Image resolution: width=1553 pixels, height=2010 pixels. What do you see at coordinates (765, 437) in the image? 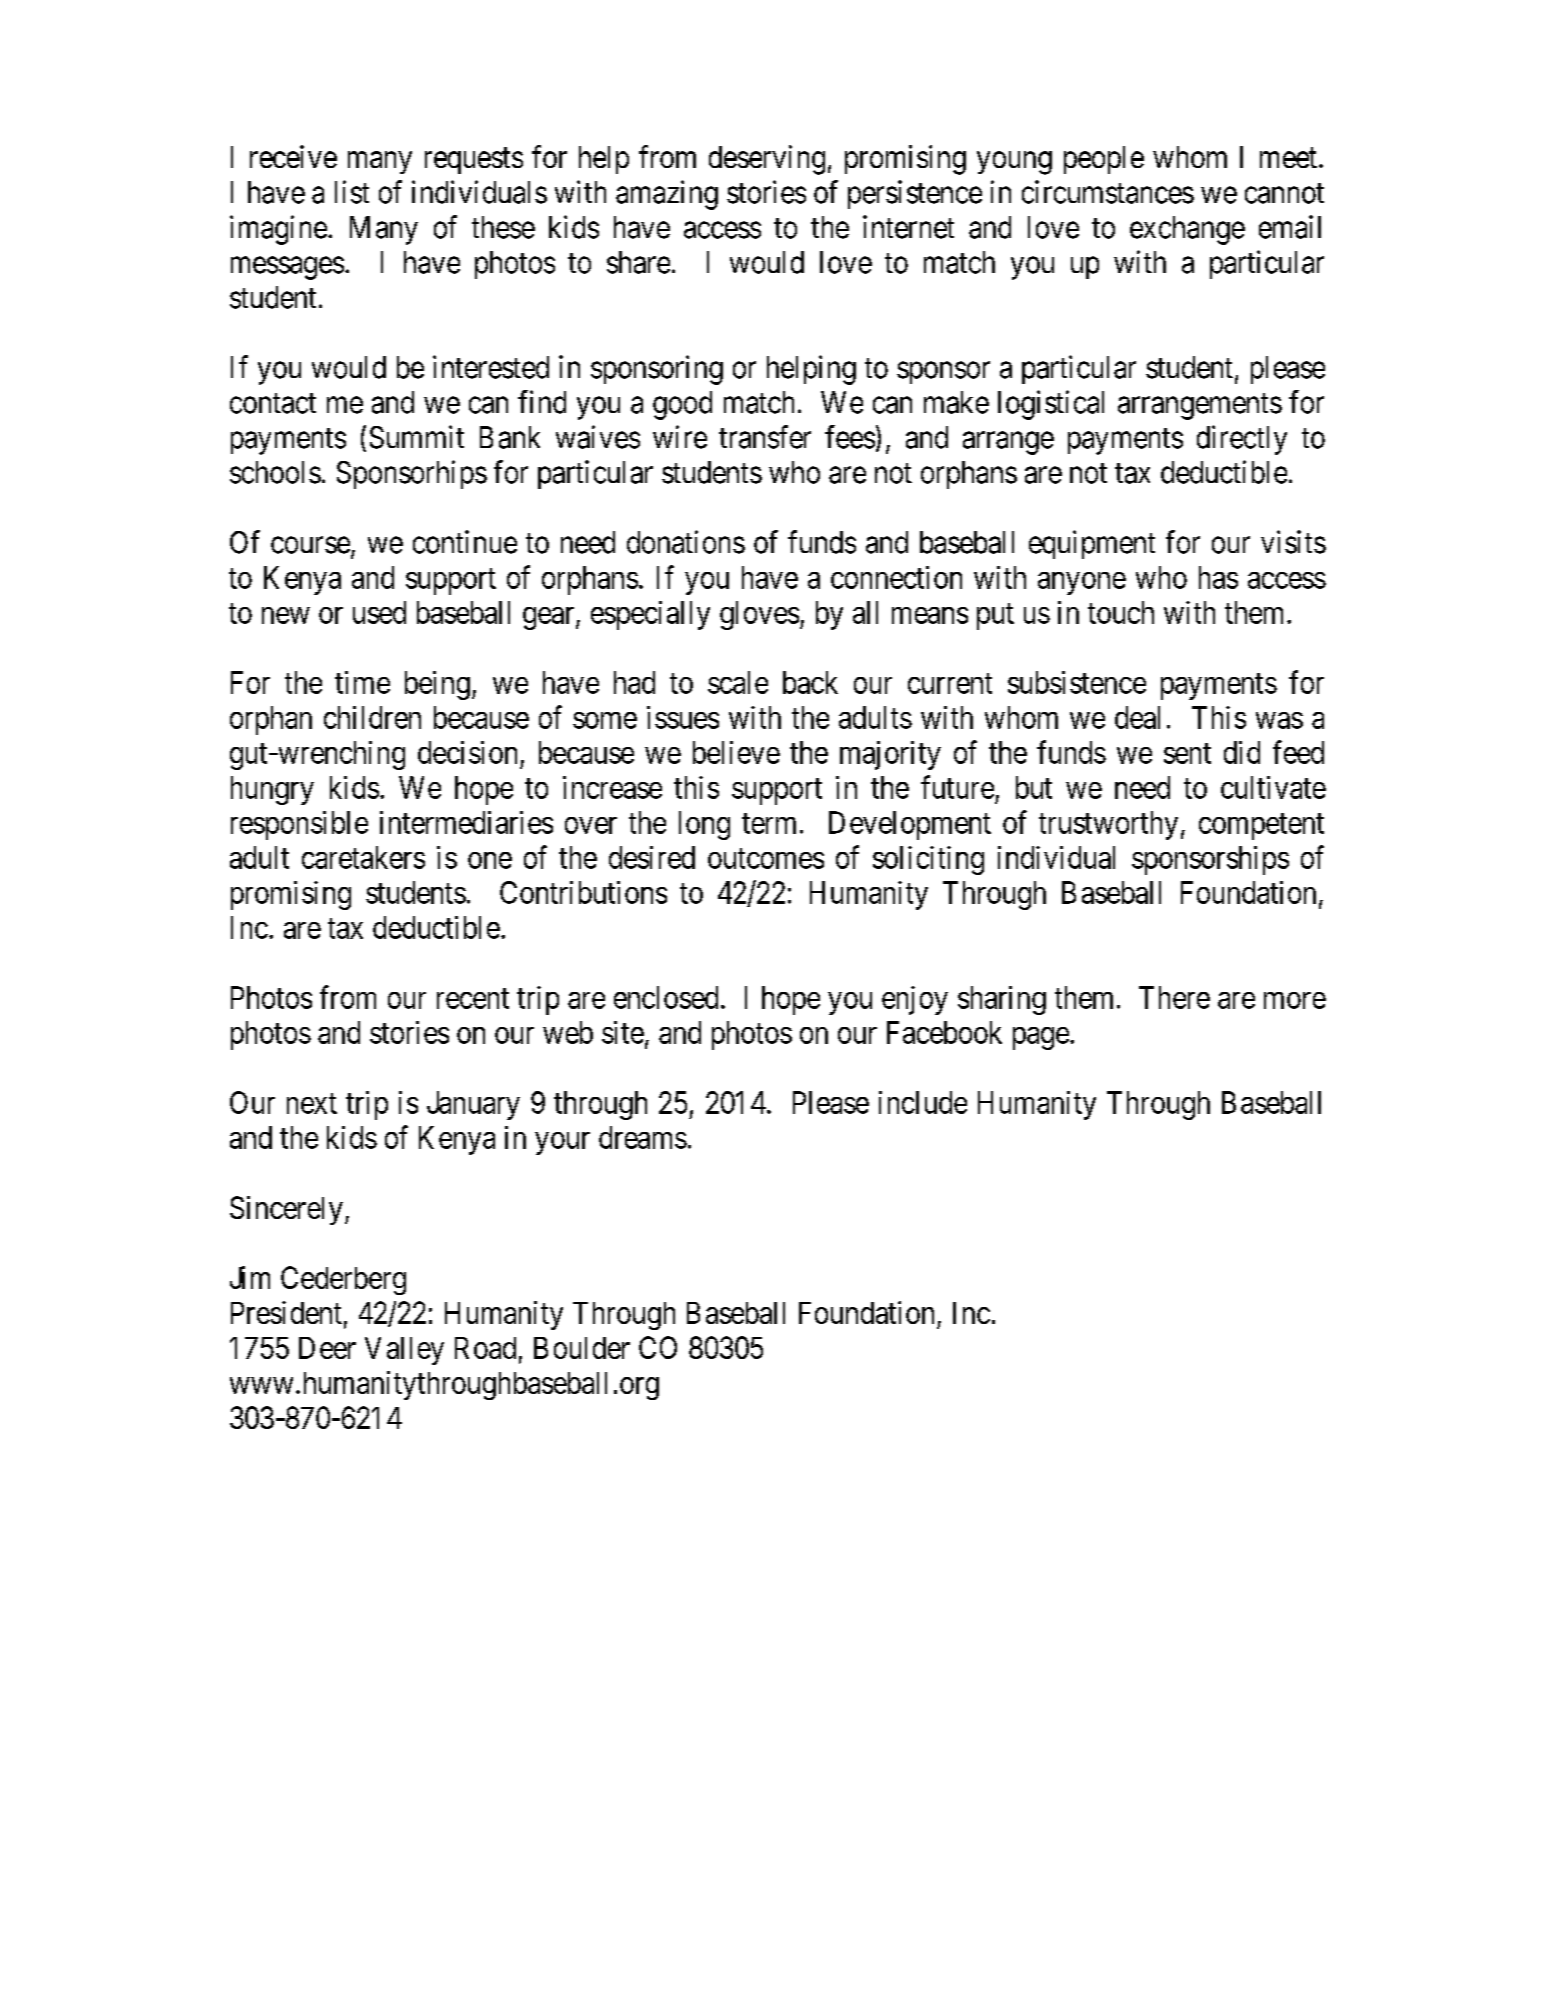
I see `transfer` at bounding box center [765, 437].
